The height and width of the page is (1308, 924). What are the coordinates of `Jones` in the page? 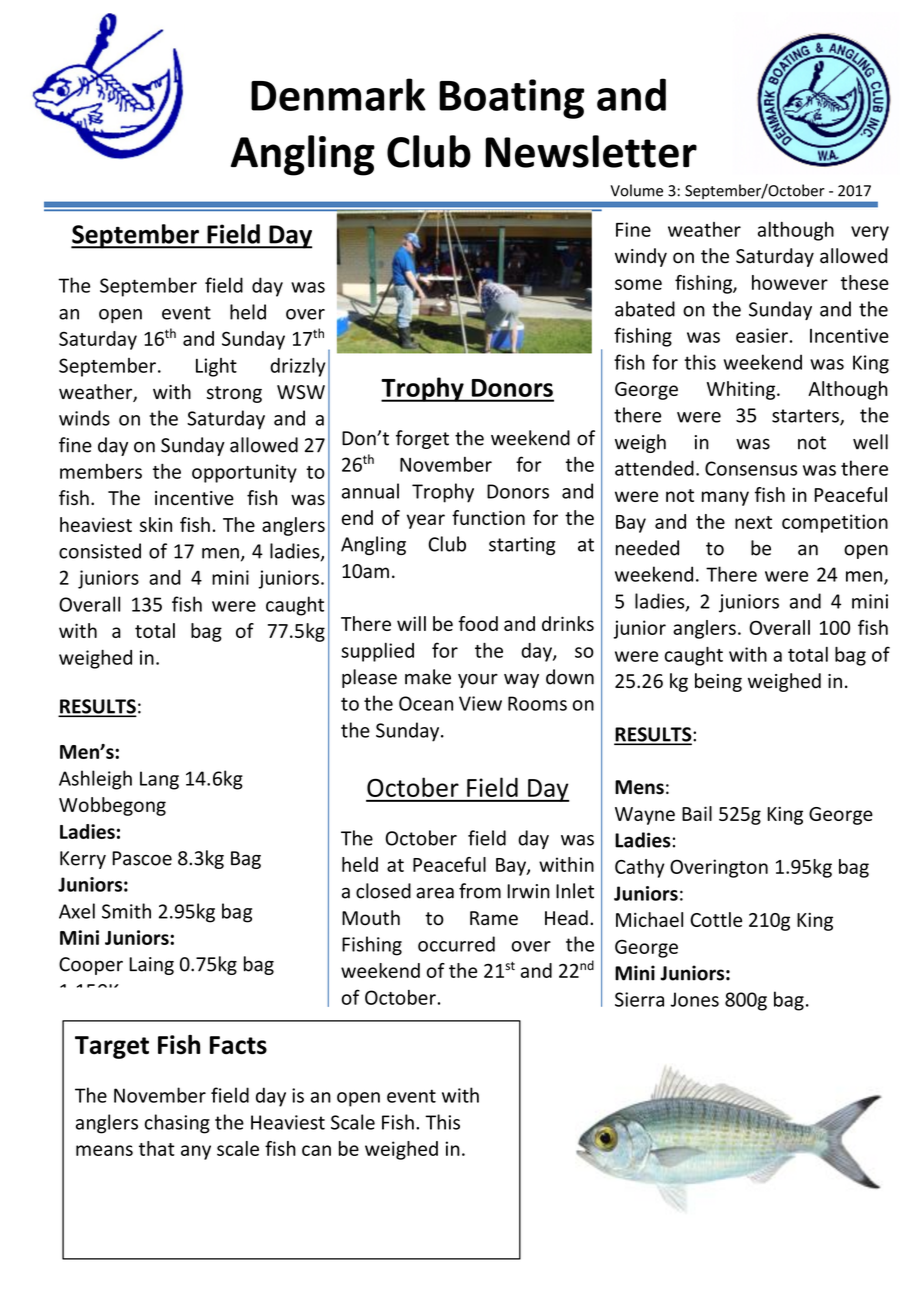 It's located at (694, 999).
